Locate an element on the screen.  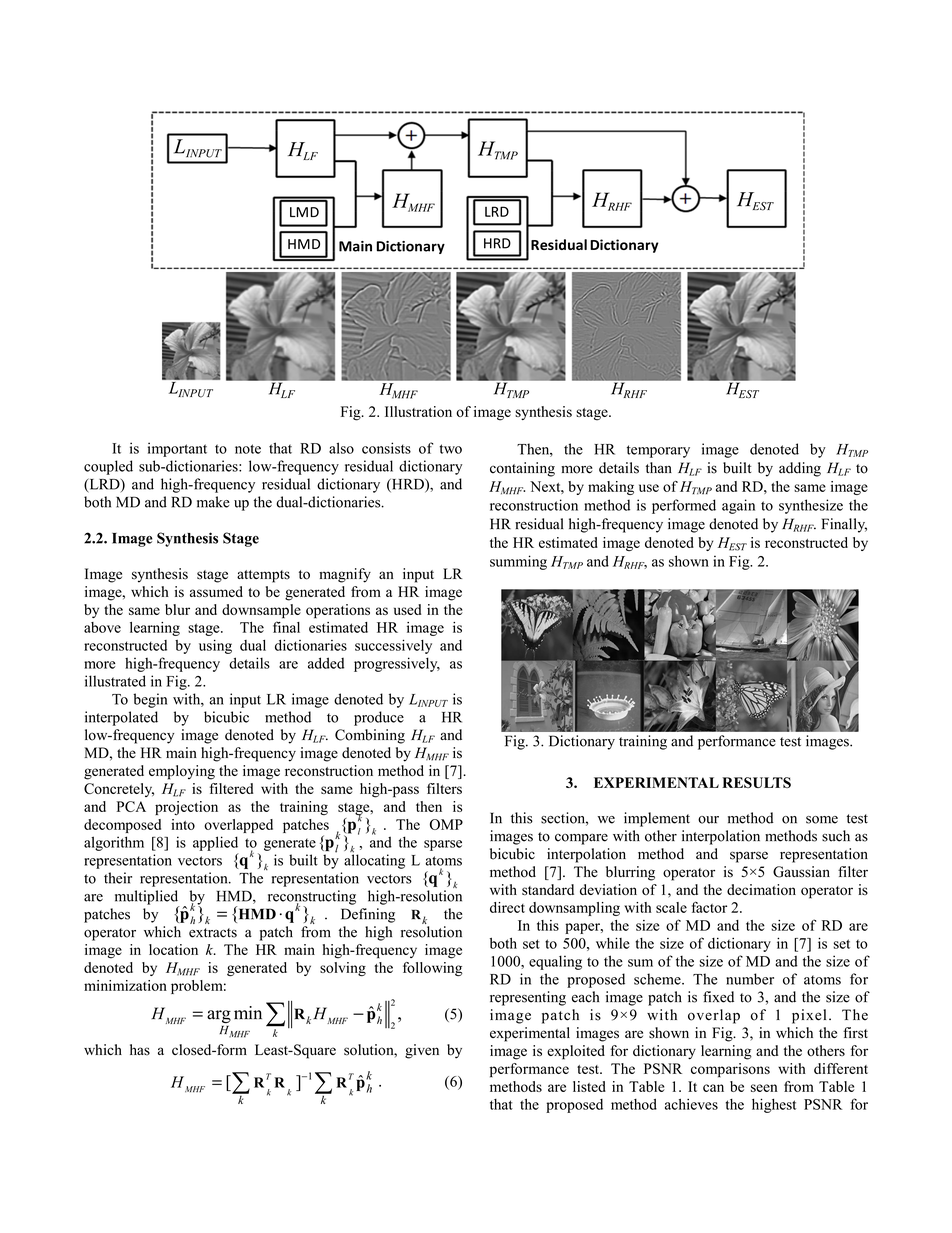
adding is located at coordinates (800, 469).
